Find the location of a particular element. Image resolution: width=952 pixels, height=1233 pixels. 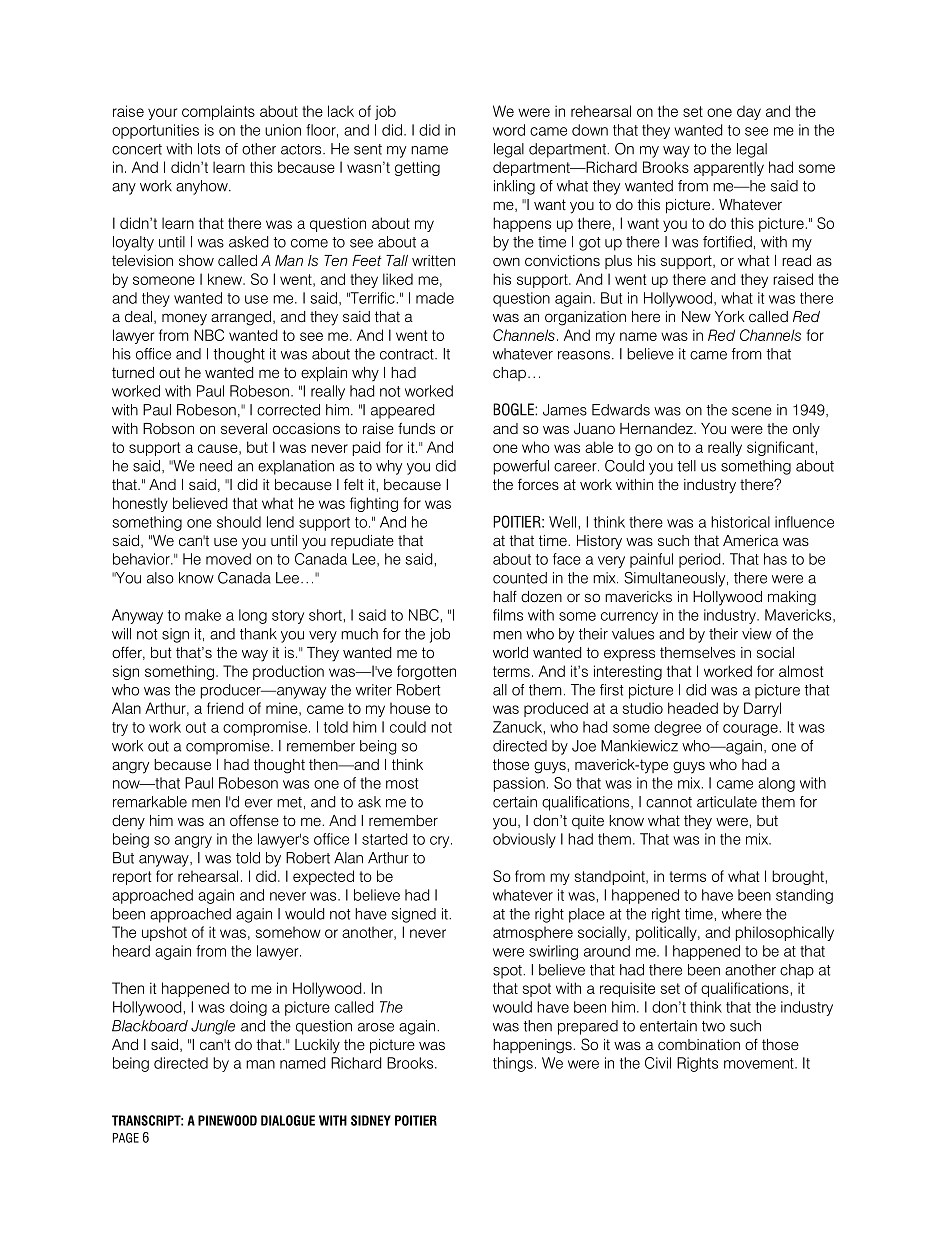

make is located at coordinates (203, 615).
